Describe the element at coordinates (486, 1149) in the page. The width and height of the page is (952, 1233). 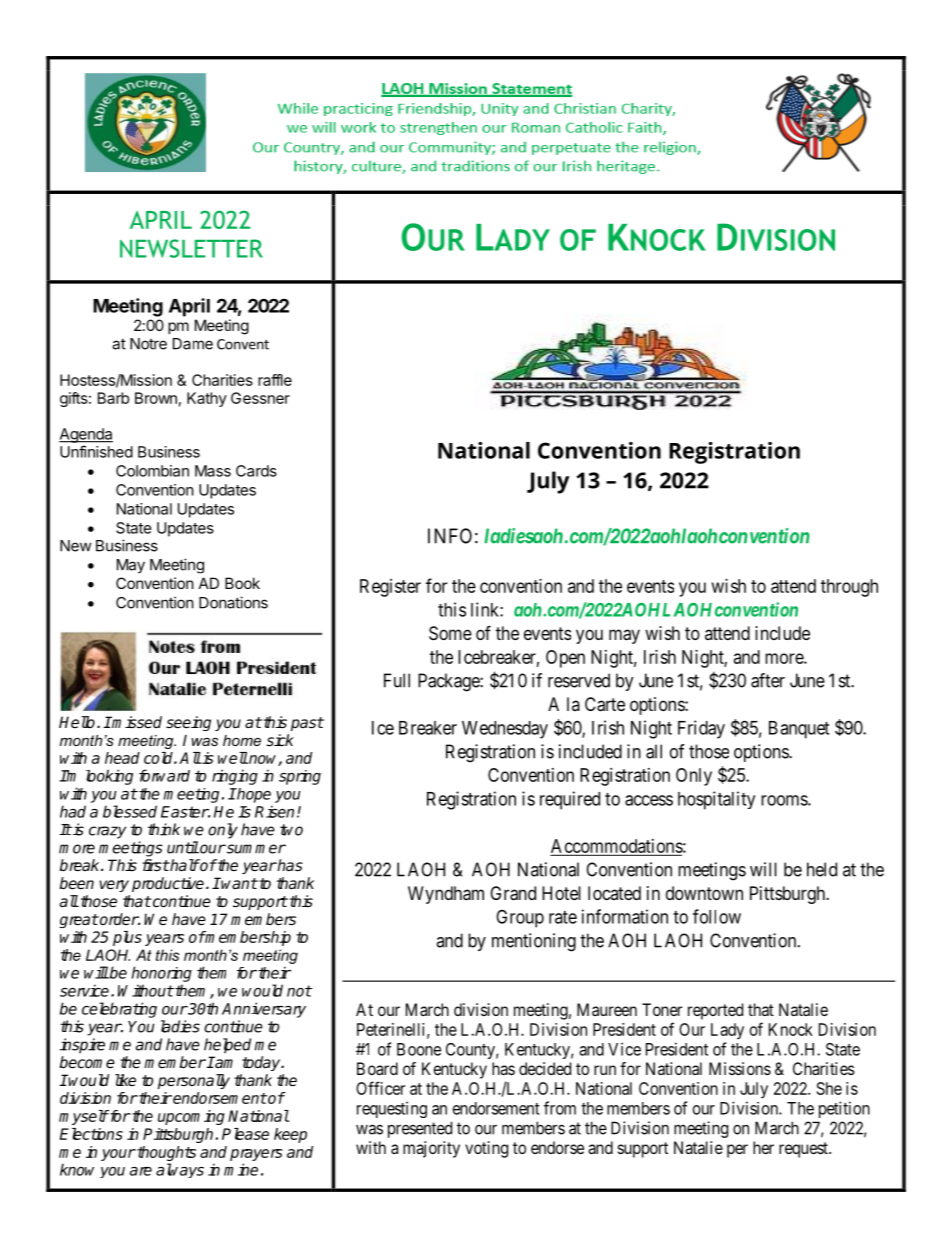
I see `voting` at that location.
